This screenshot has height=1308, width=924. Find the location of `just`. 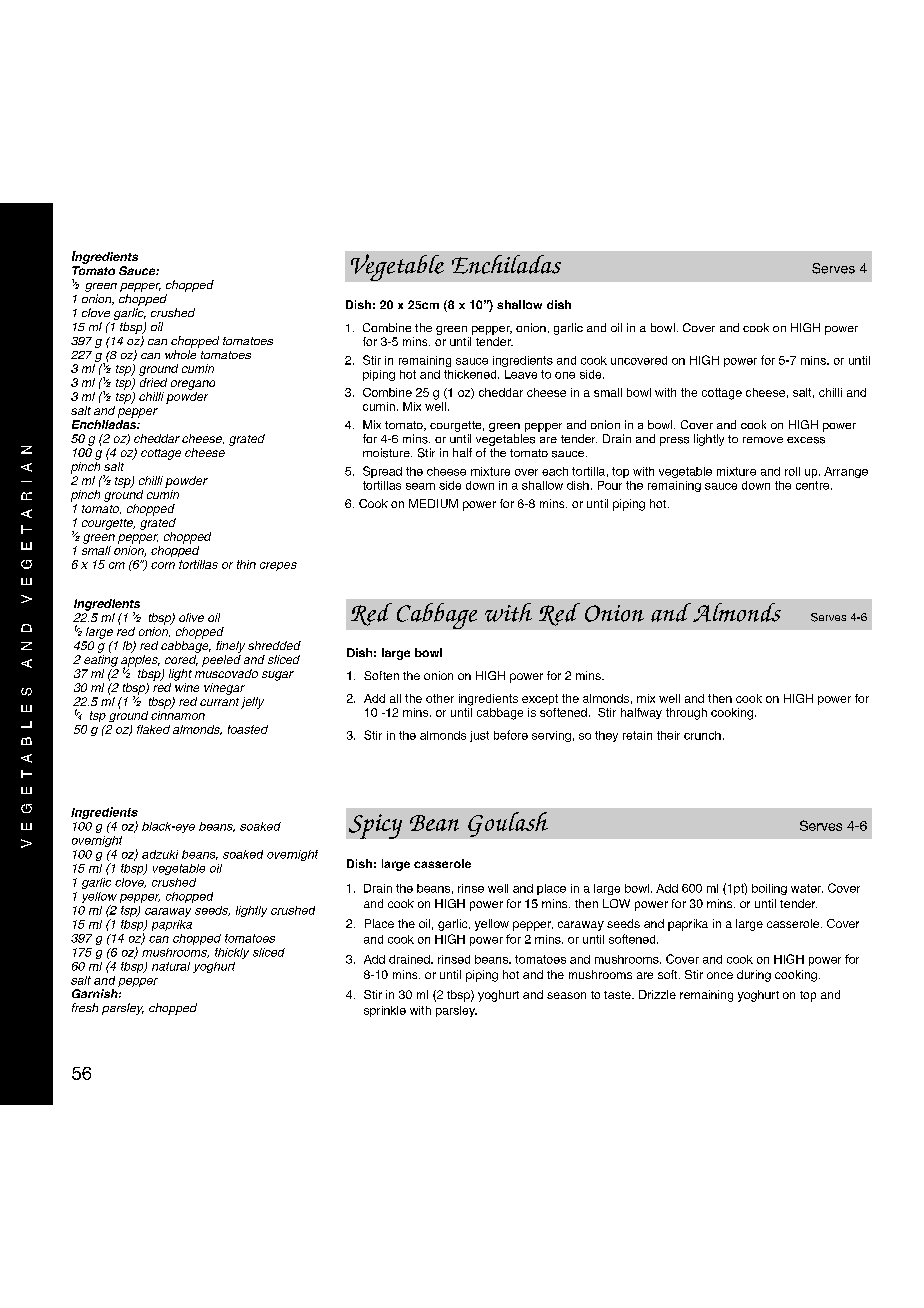

just is located at coordinates (479, 736).
